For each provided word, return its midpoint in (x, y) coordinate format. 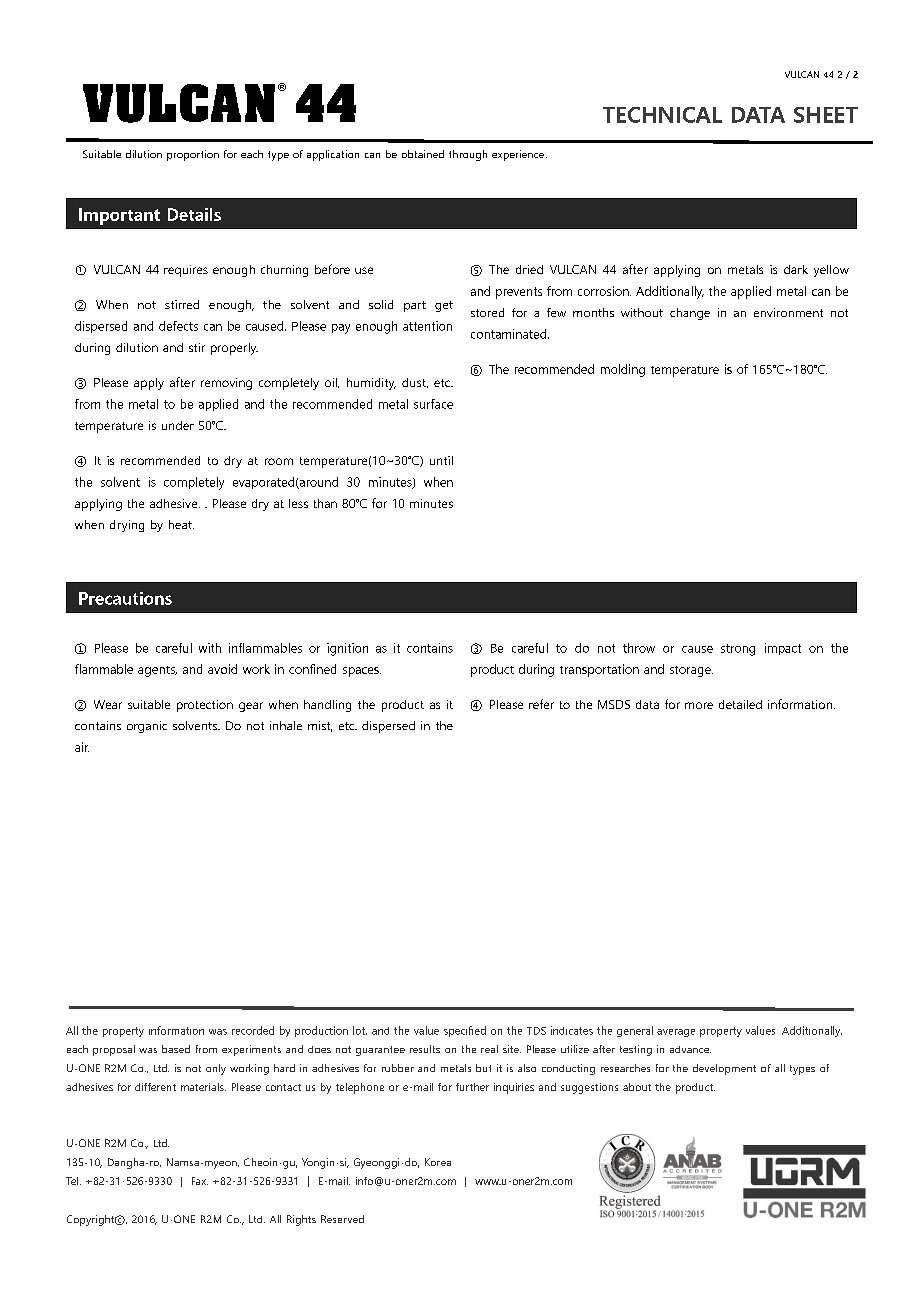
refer (541, 704)
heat (181, 524)
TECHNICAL (662, 115)
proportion (193, 155)
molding (623, 370)
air (82, 747)
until (441, 460)
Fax (200, 1181)
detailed (740, 704)
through (468, 155)
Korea (438, 1162)
